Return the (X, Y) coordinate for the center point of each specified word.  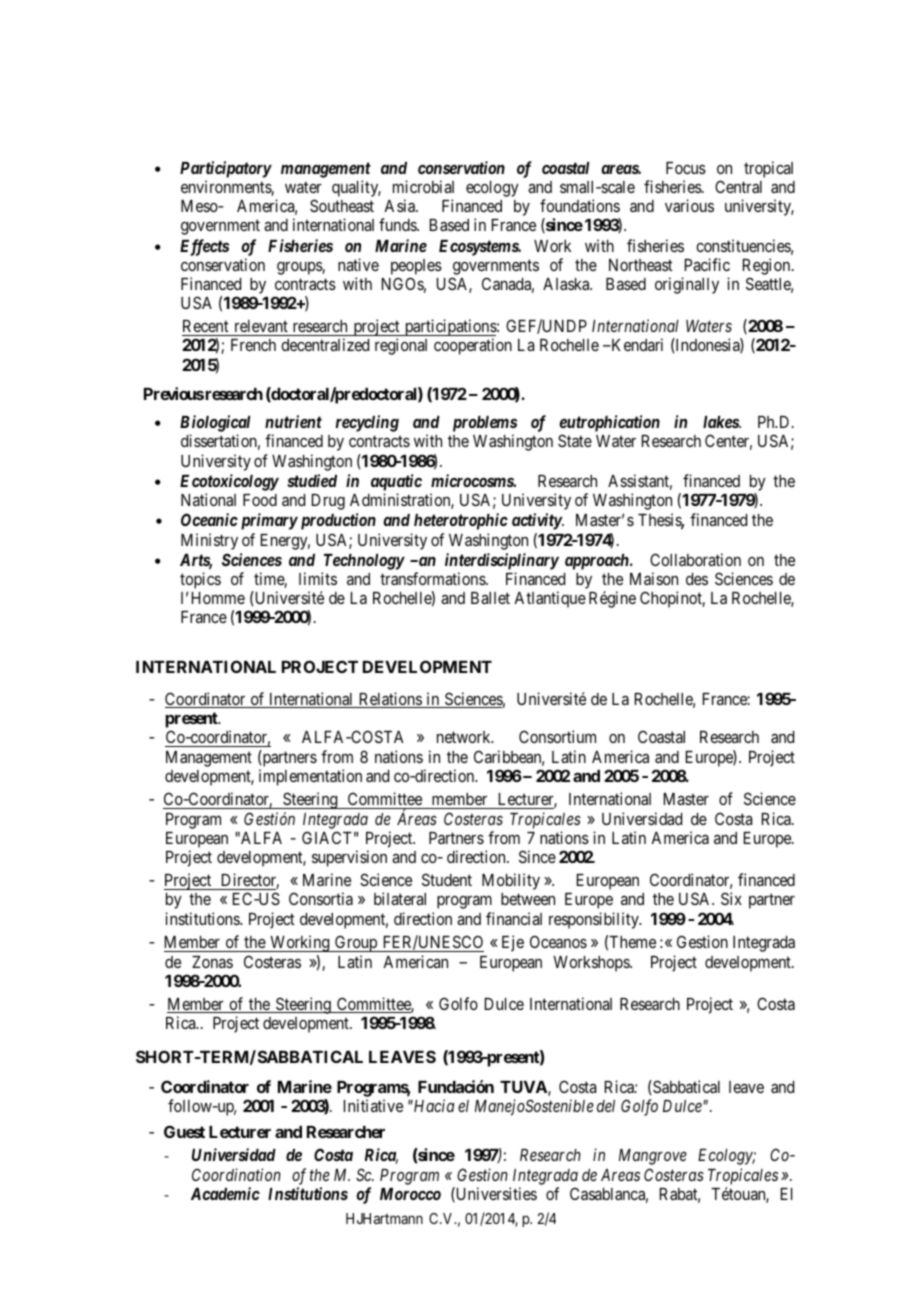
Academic (225, 1193)
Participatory (226, 169)
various (689, 205)
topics (200, 580)
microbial (423, 186)
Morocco (410, 1194)
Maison (654, 578)
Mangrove (653, 1157)
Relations (389, 700)
